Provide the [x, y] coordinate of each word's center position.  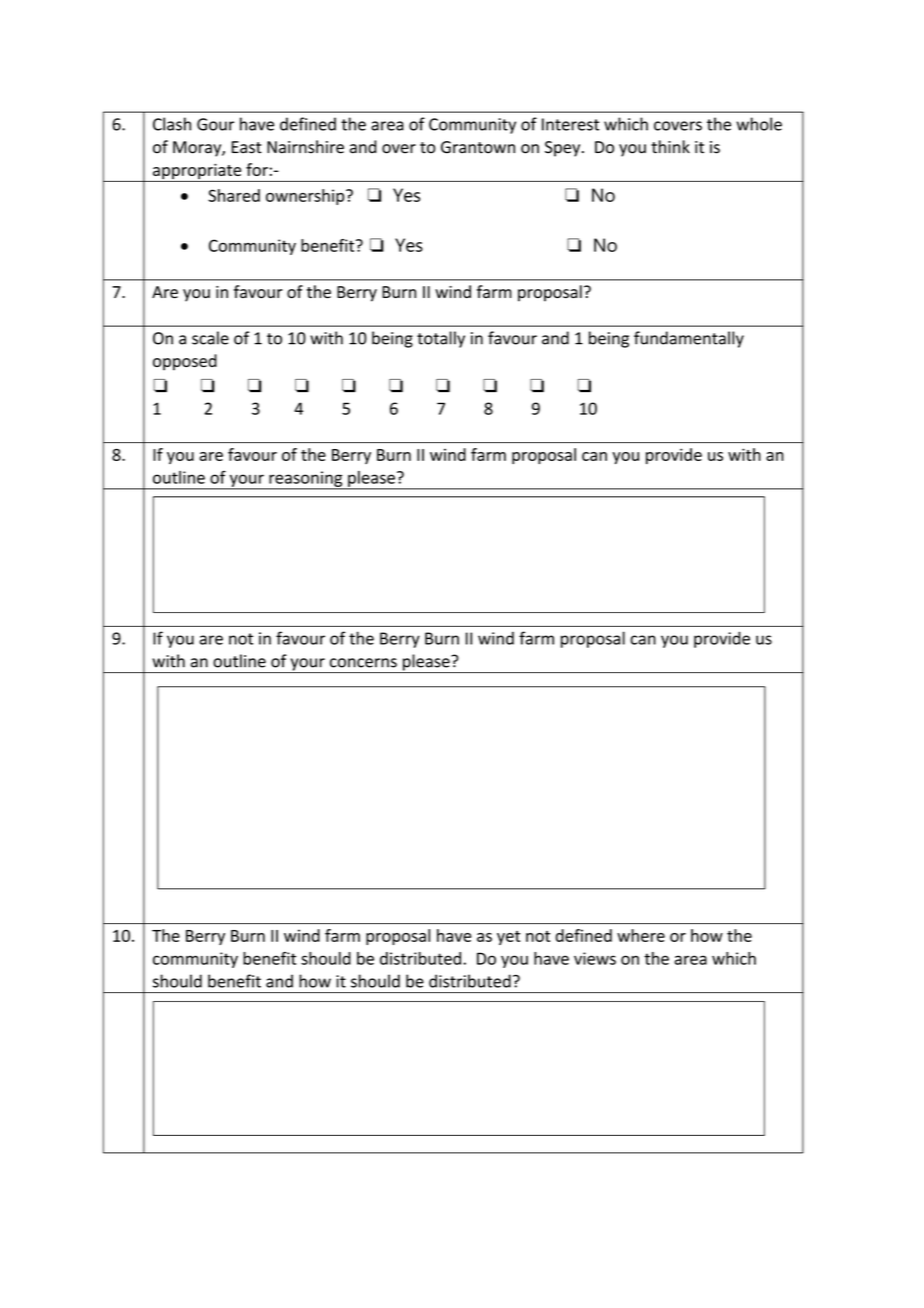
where [641, 935]
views [595, 958]
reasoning [306, 480]
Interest [570, 124]
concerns [363, 663]
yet [508, 938]
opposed [185, 362]
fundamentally [689, 339]
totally [441, 339]
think [670, 147]
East [247, 147]
